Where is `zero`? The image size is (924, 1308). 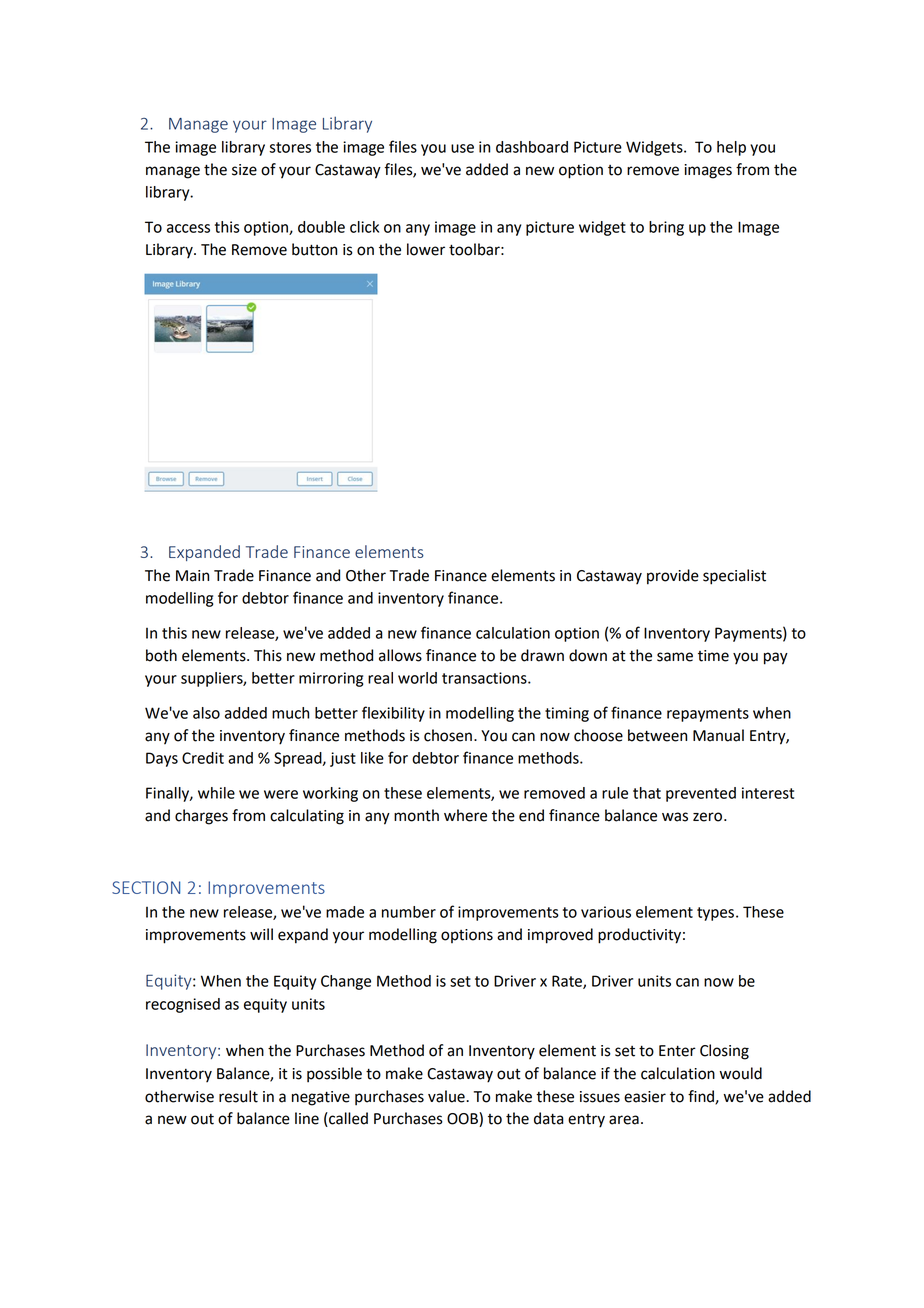
zero is located at coordinates (709, 817).
